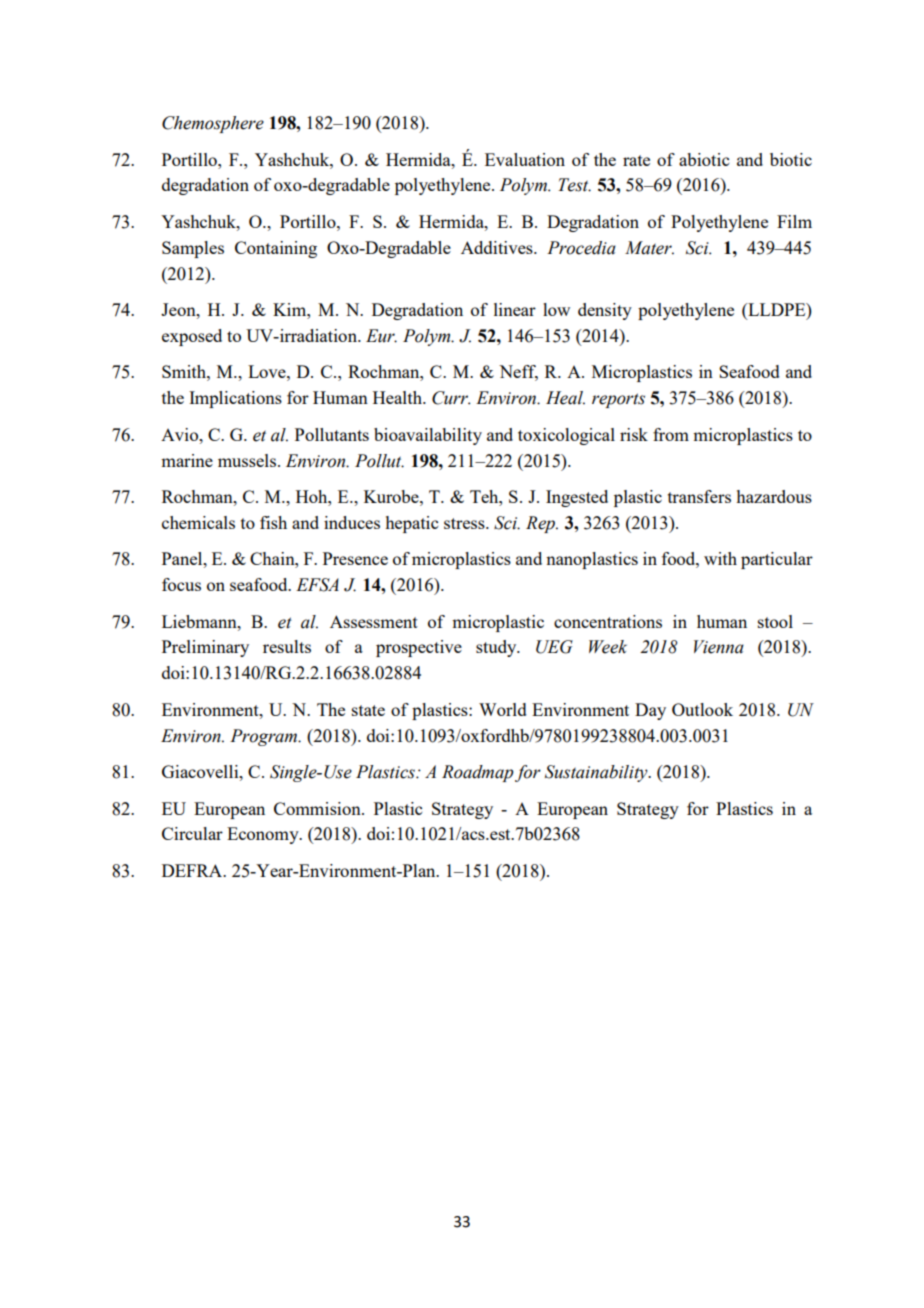 Image resolution: width=924 pixels, height=1308 pixels. Describe the element at coordinates (273, 522) in the document. I see `fish` at that location.
